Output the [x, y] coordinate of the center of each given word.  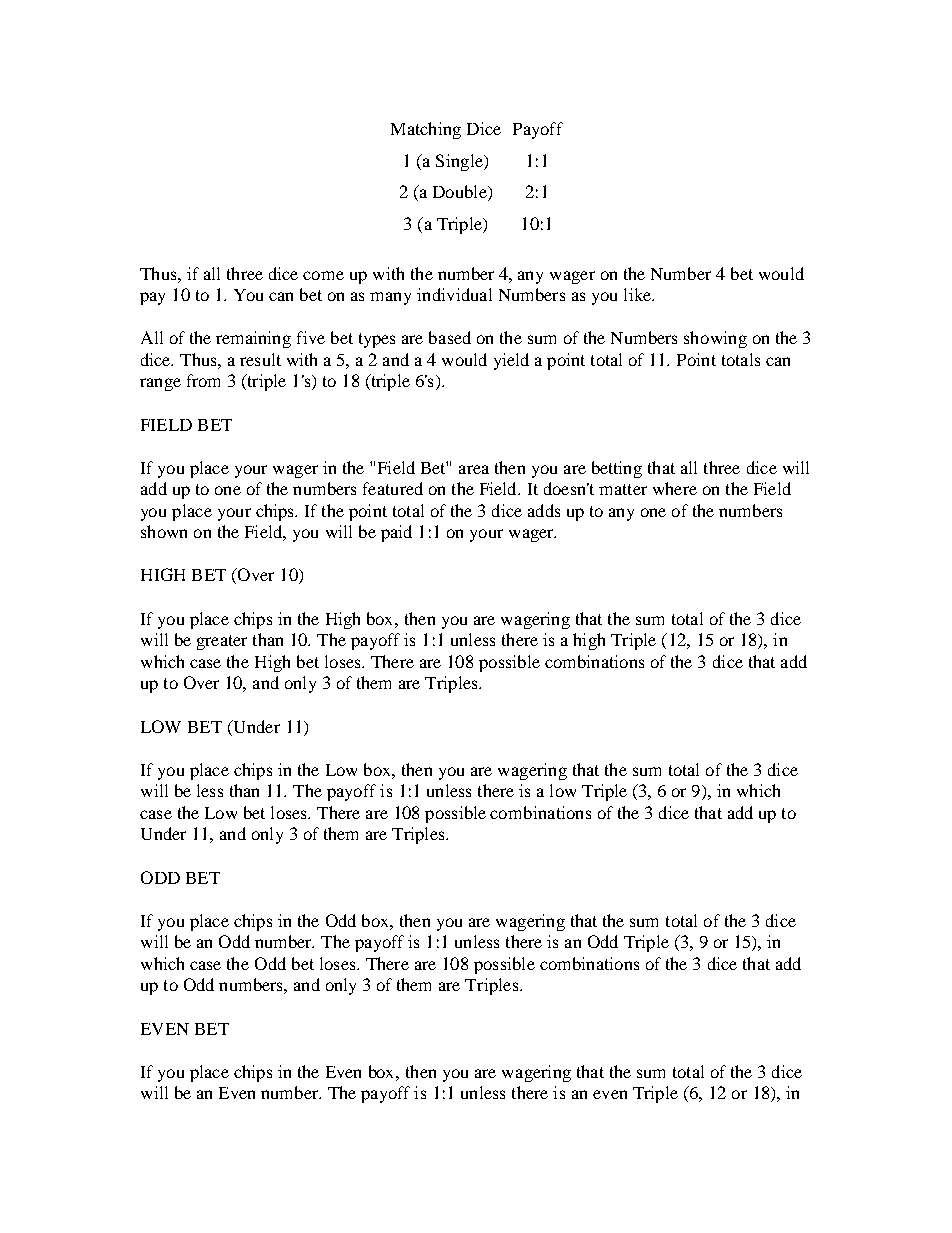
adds [544, 510]
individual [454, 294]
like [639, 294]
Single [460, 162]
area [474, 469]
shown [164, 531]
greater [222, 642]
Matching [426, 130]
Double [461, 193]
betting [617, 469]
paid [396, 533]
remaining [253, 339]
